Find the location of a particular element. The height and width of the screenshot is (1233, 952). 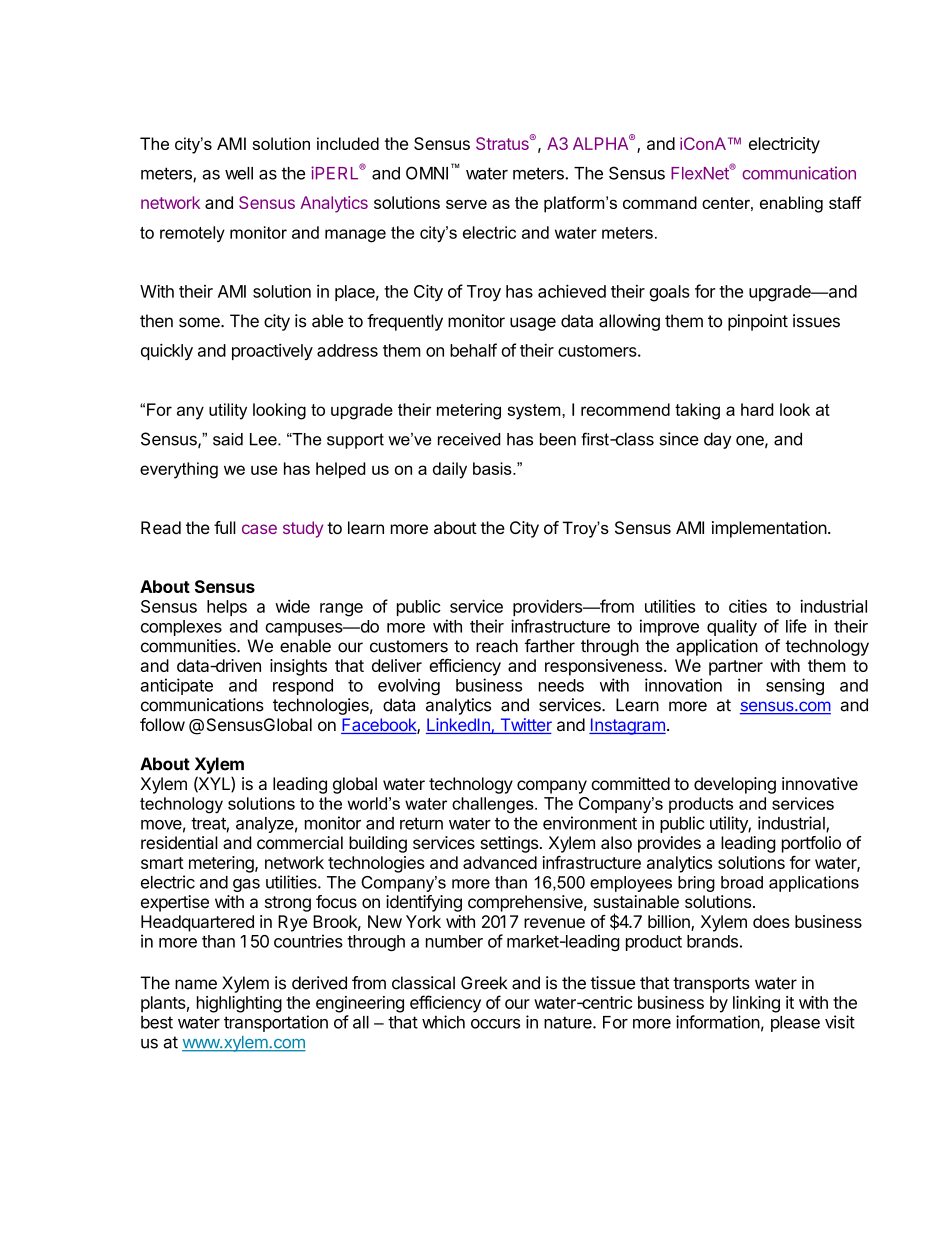

enabling is located at coordinates (791, 204).
